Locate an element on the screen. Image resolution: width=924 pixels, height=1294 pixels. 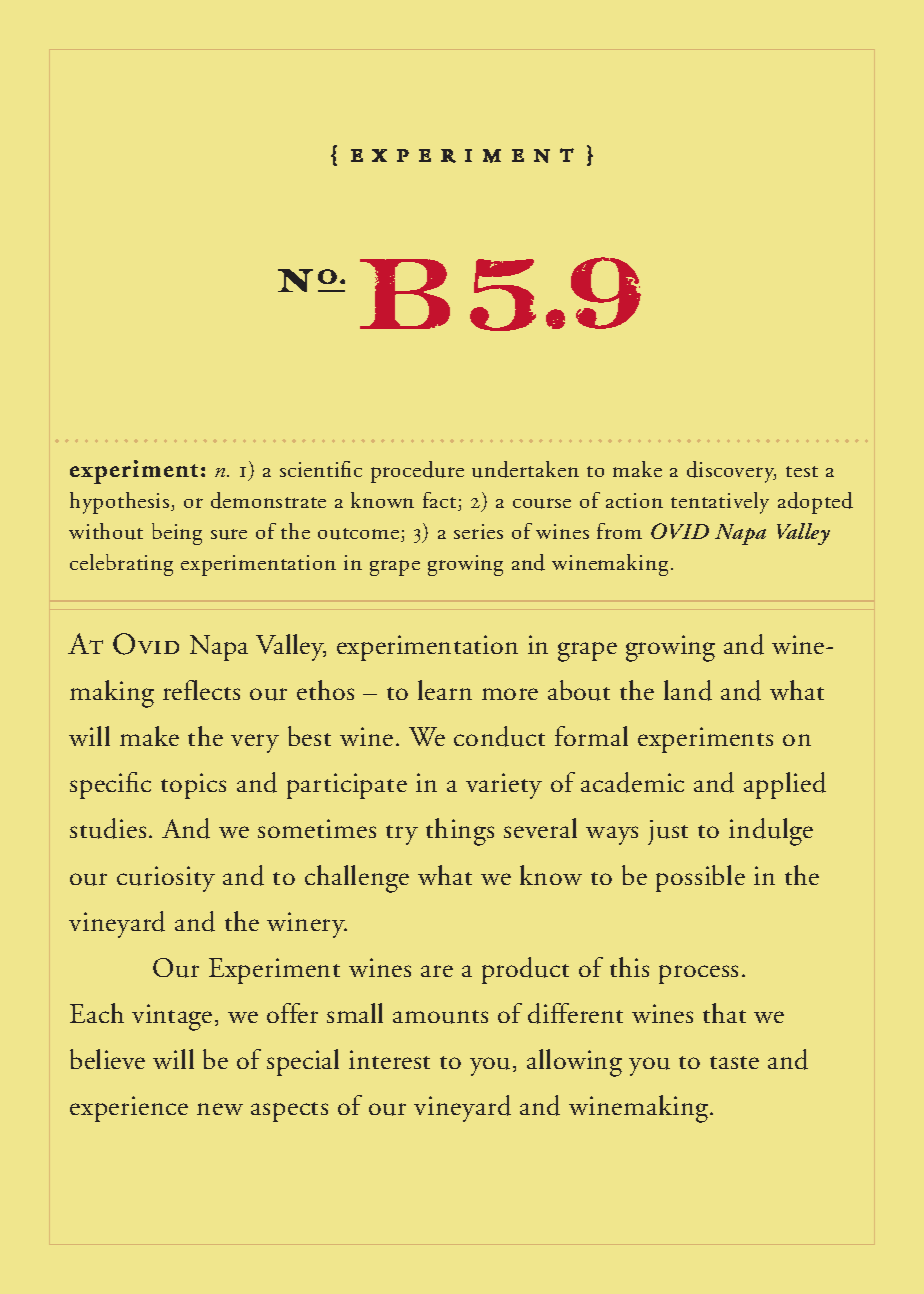
interest is located at coordinates (389, 1059).
